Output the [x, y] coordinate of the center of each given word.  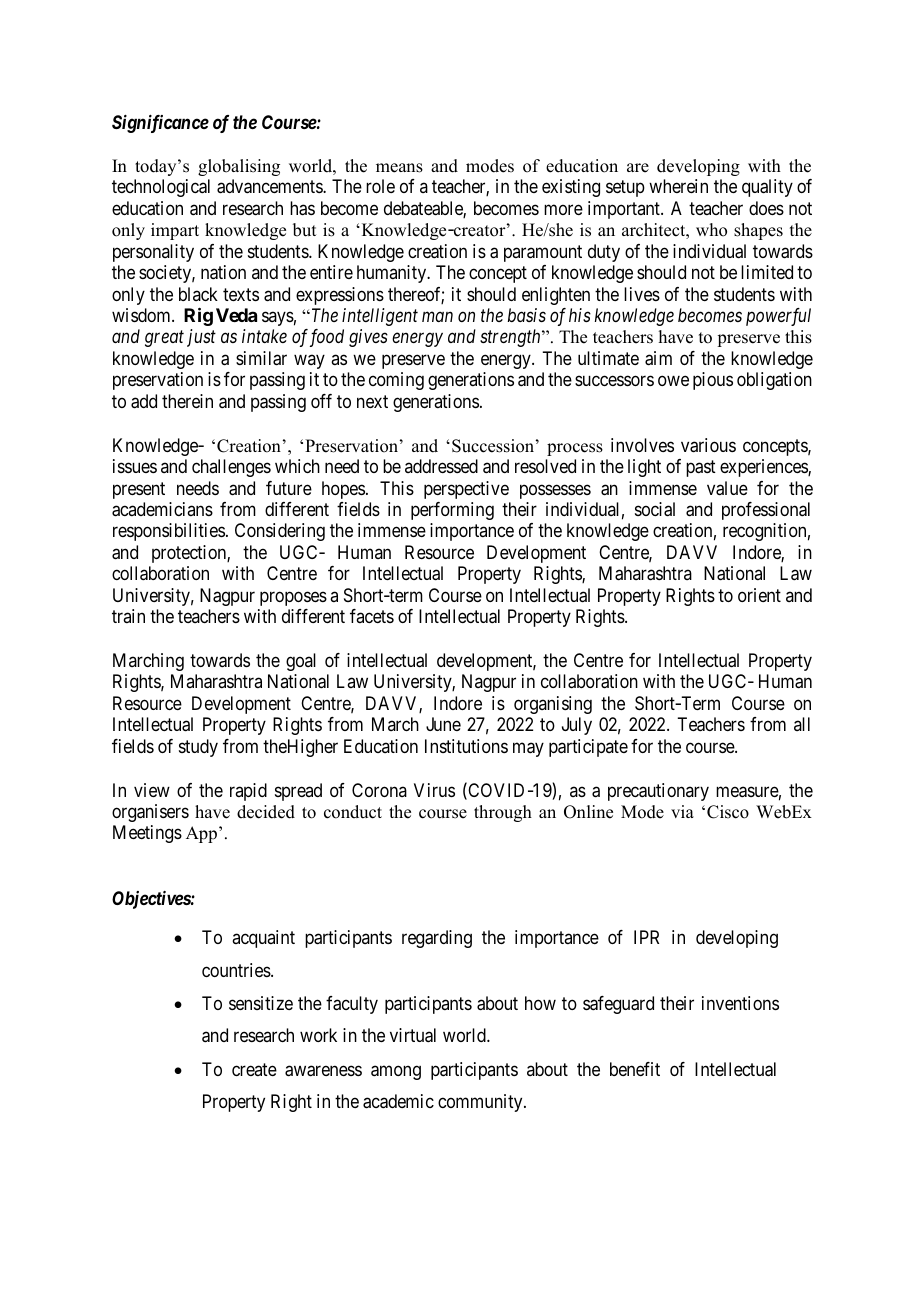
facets [372, 616]
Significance [160, 124]
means [399, 168]
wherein [678, 186]
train [128, 616]
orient [759, 595]
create [254, 1069]
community [481, 1103]
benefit [635, 1069]
